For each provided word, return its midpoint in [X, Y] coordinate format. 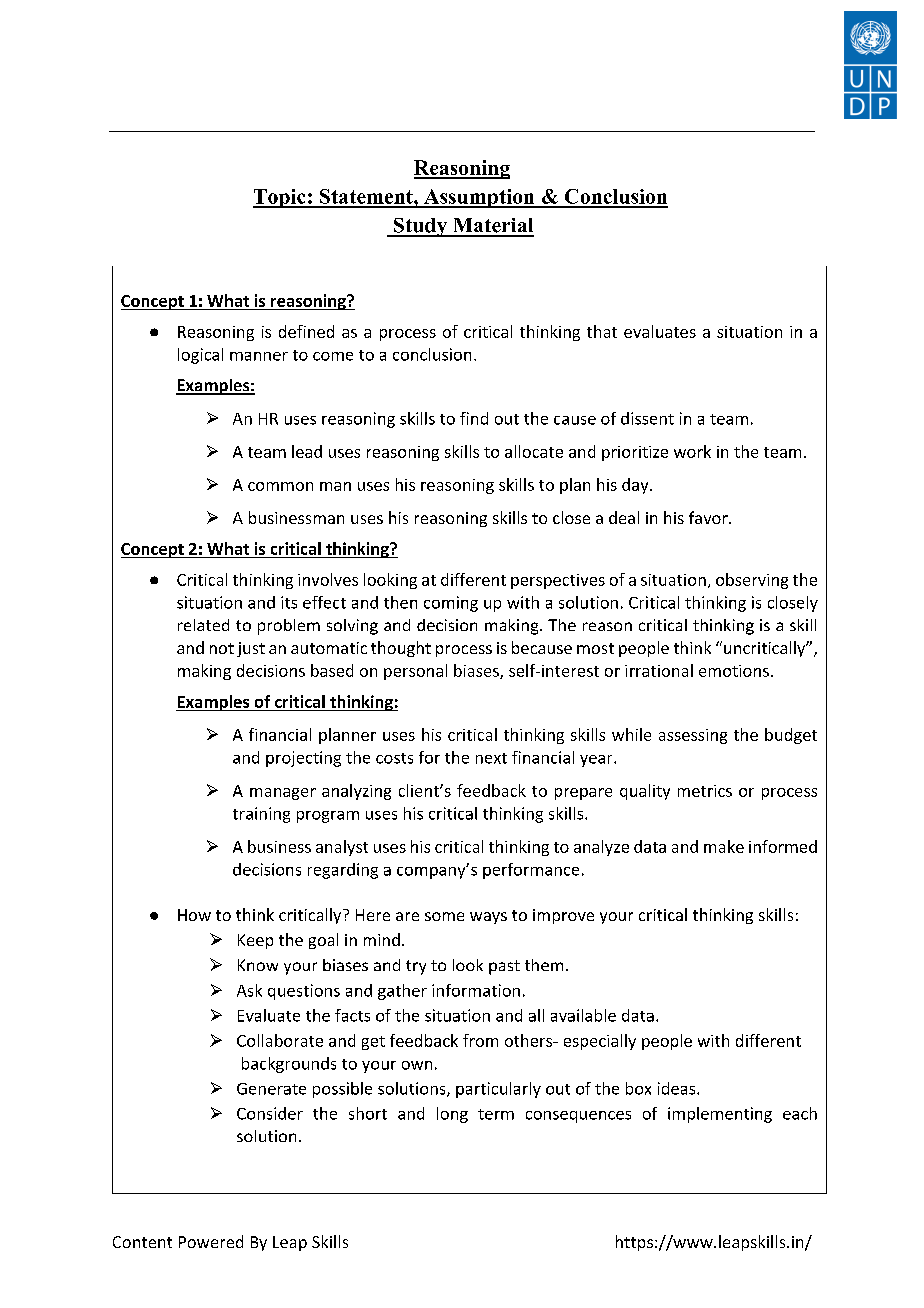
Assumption [479, 198]
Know [258, 965]
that [602, 331]
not [222, 648]
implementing [720, 1115]
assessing [693, 736]
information [476, 990]
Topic [280, 198]
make [724, 846]
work [692, 451]
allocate [534, 451]
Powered [211, 1241]
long [452, 1115]
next [491, 758]
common [280, 486]
